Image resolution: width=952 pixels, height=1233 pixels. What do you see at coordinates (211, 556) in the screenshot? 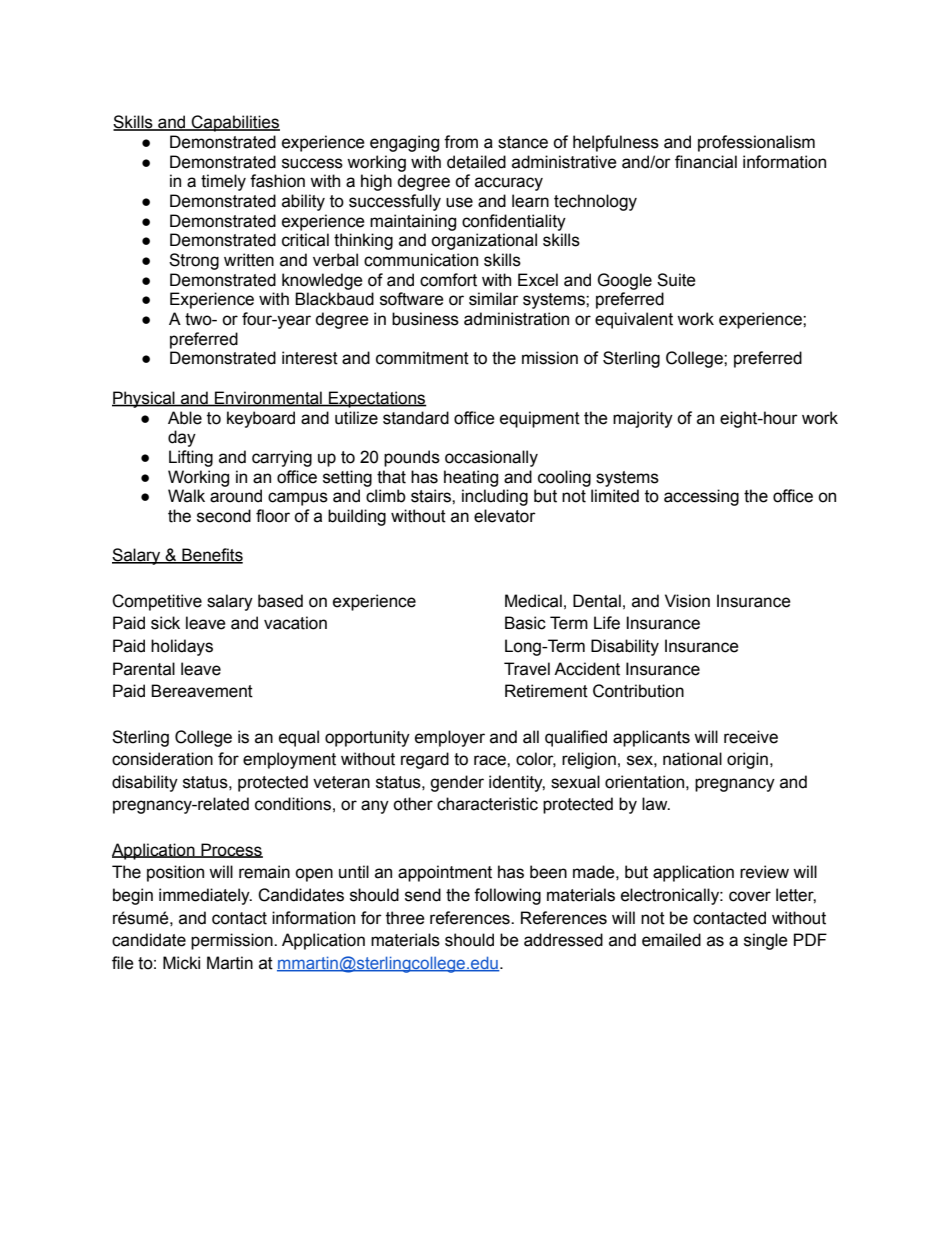
I see `Benefits` at bounding box center [211, 556].
